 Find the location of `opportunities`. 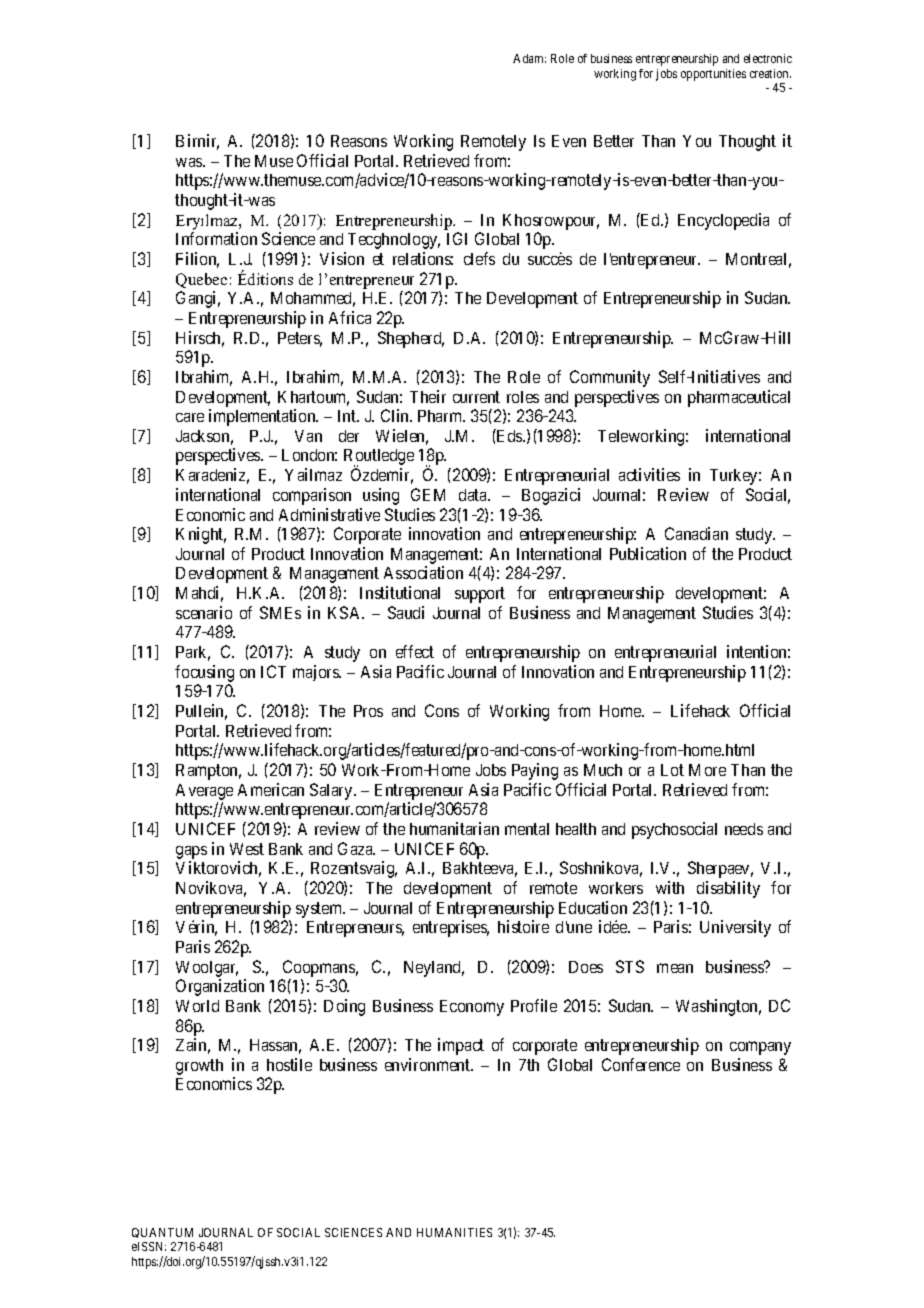

opportunities is located at coordinates (713, 75).
